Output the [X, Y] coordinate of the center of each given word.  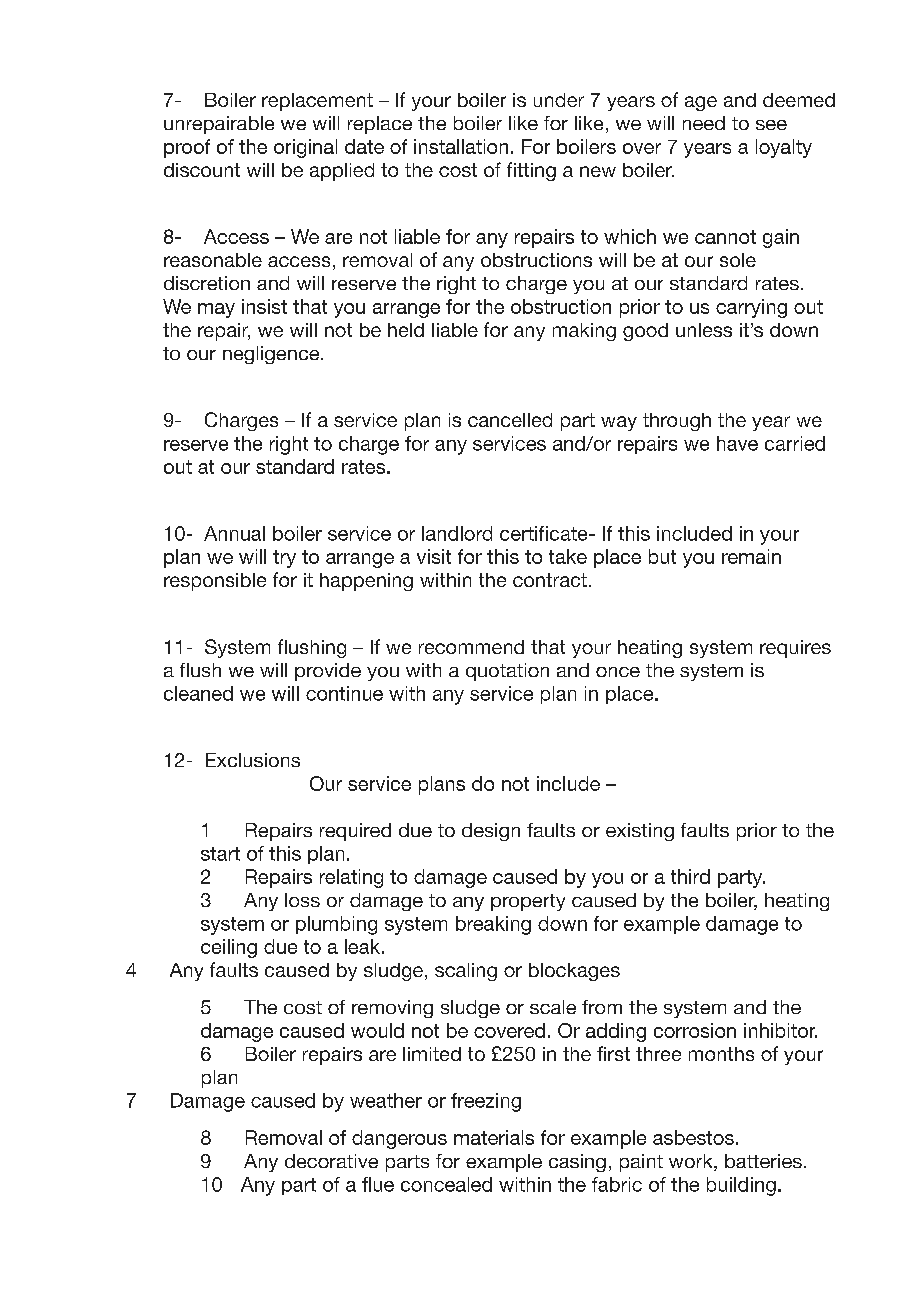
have [737, 443]
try [284, 559]
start [220, 854]
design [491, 832]
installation [461, 146]
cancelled [510, 420]
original [305, 148]
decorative [331, 1161]
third [690, 876]
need [704, 123]
